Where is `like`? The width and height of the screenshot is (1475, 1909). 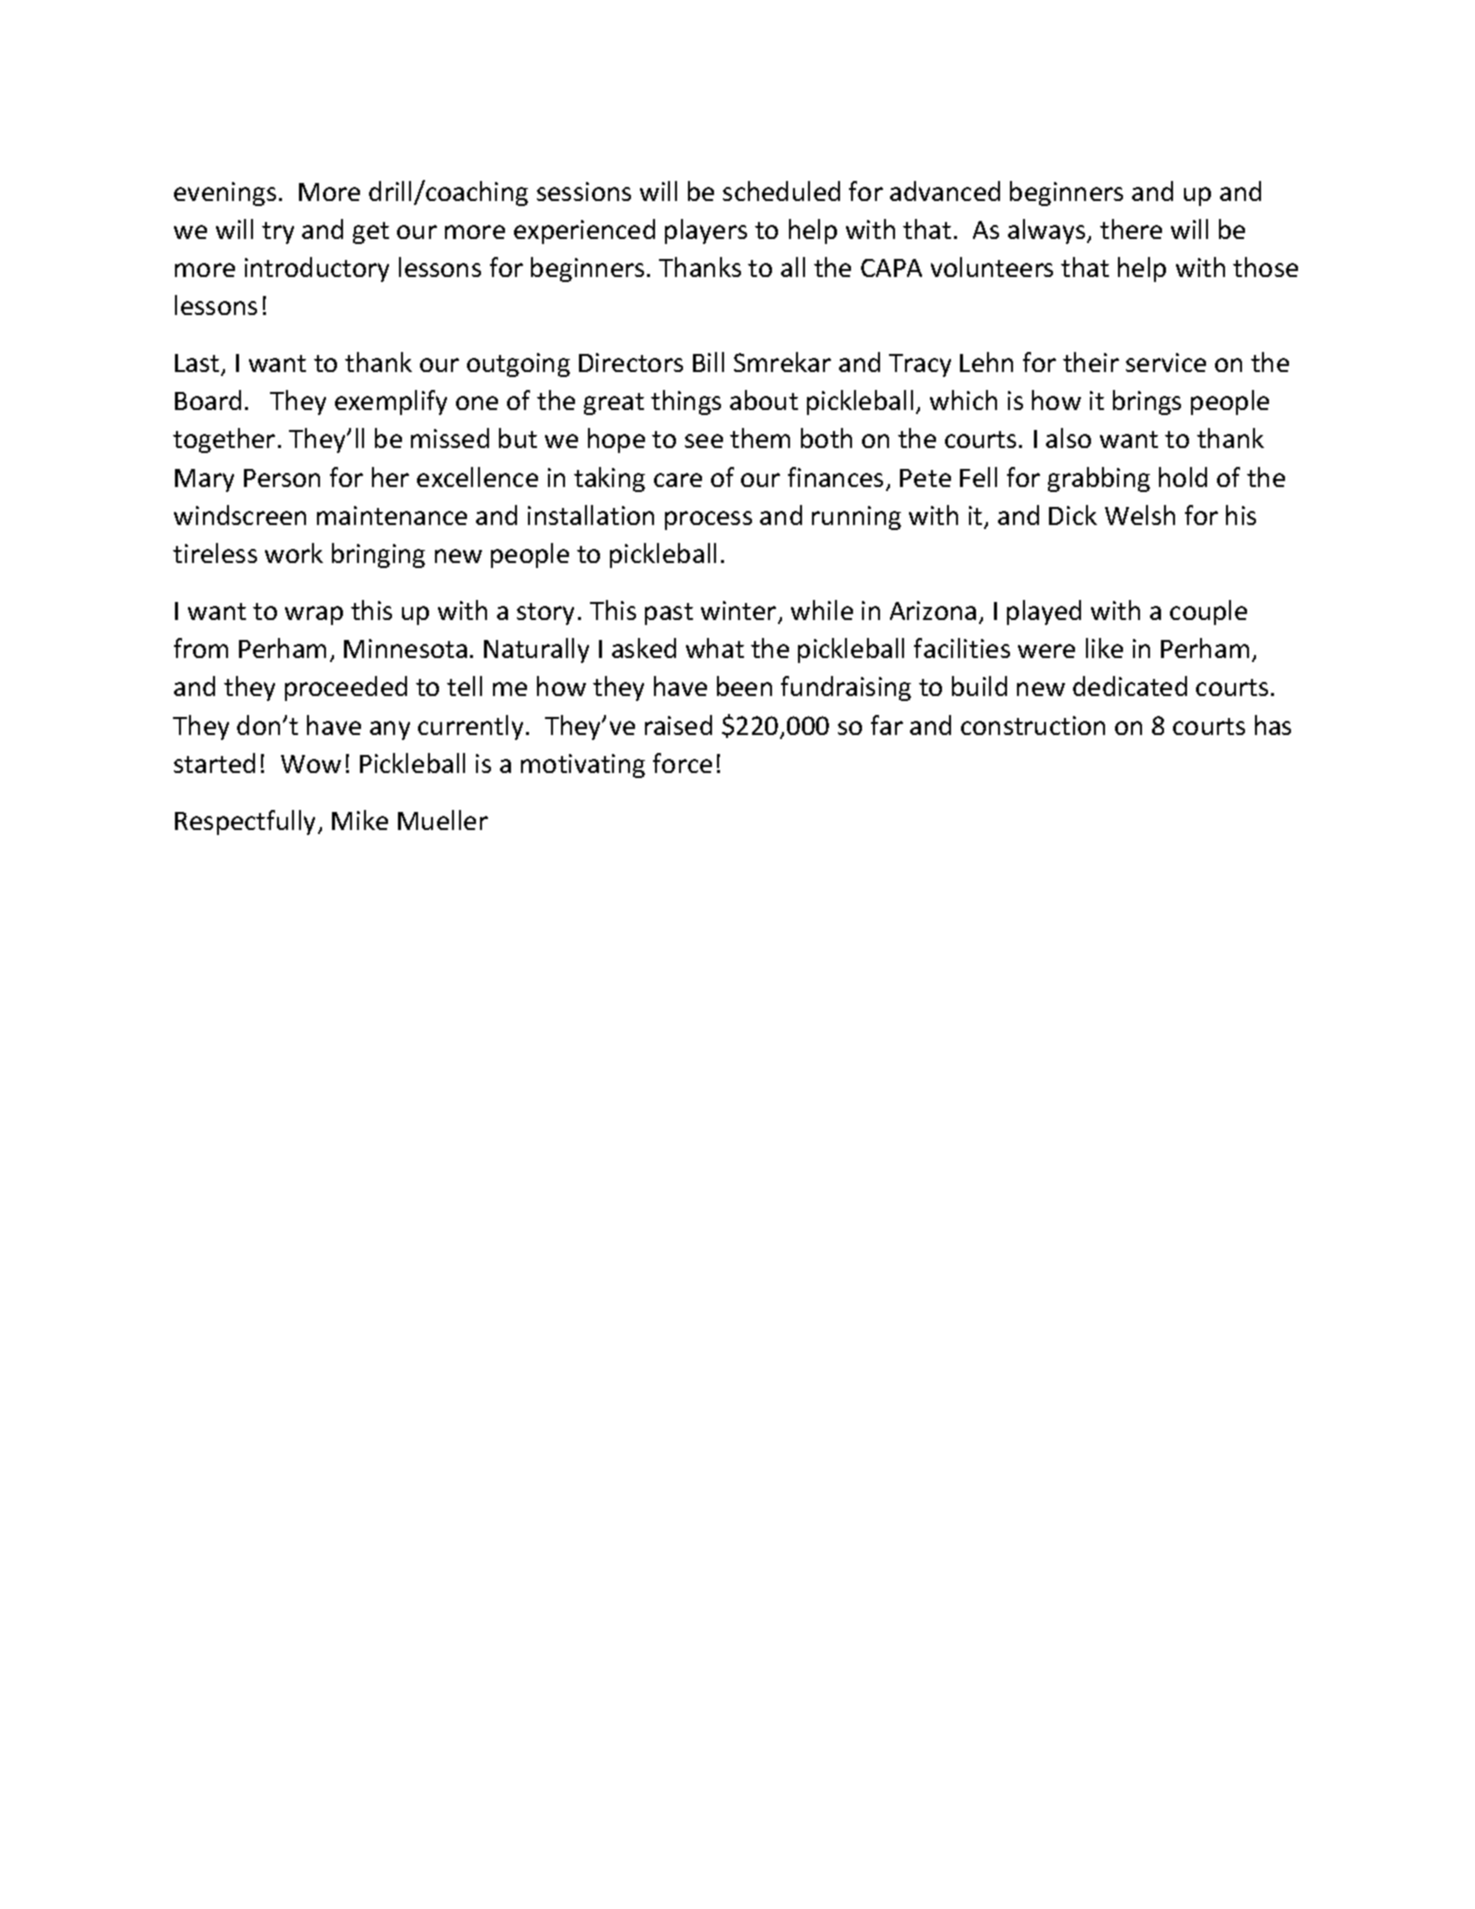
like is located at coordinates (1104, 648).
